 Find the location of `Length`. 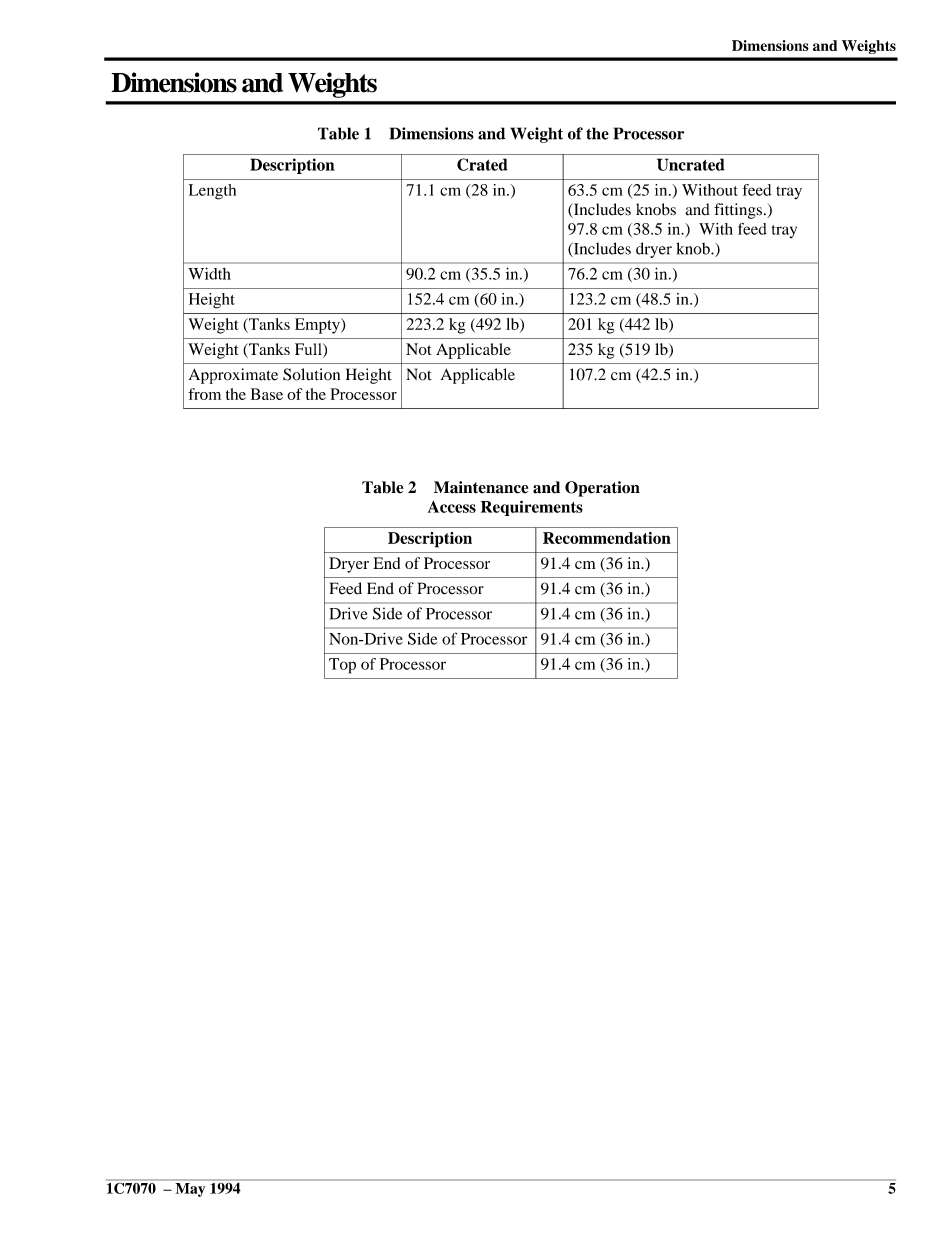

Length is located at coordinates (212, 192).
